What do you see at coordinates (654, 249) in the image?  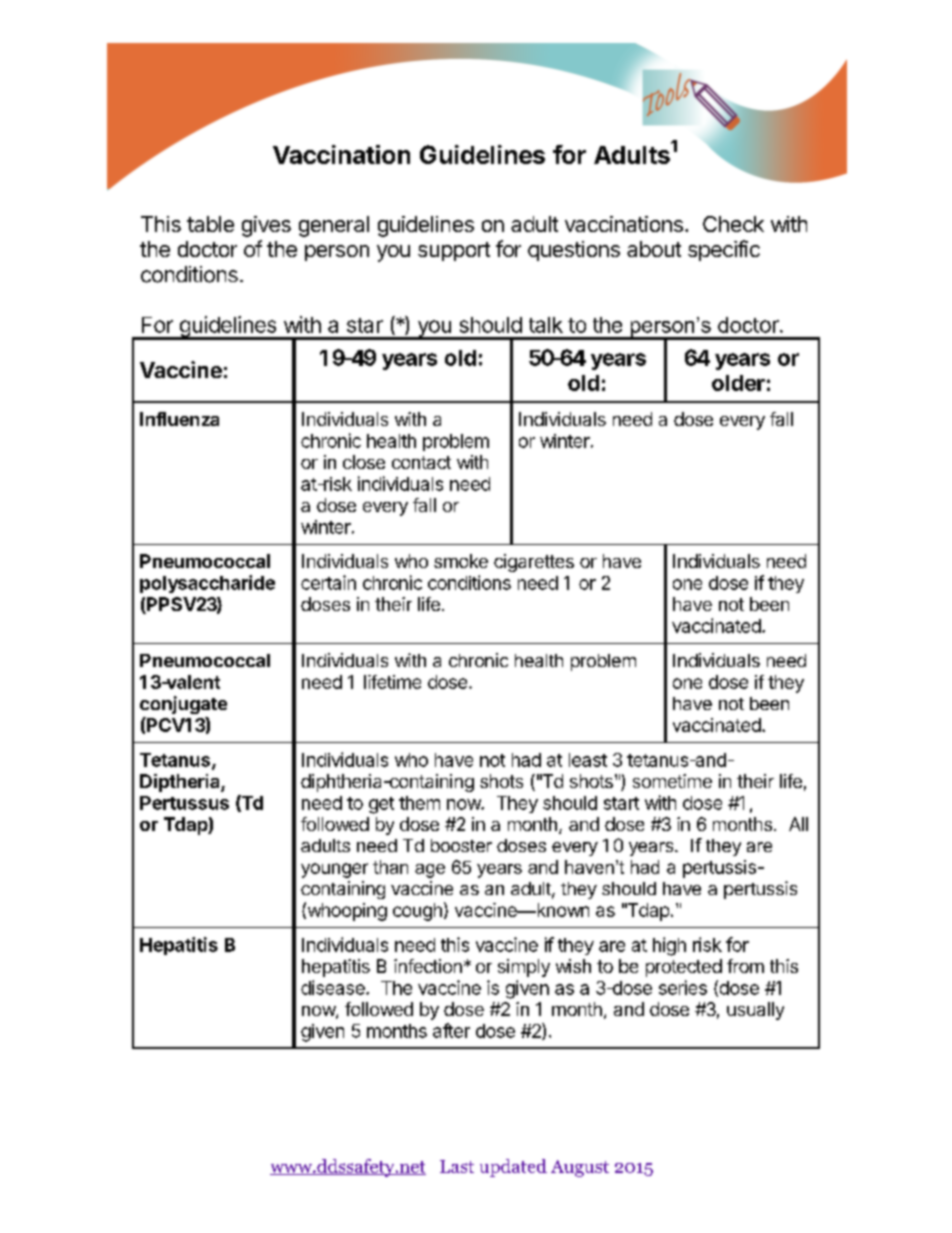 I see `about` at bounding box center [654, 249].
